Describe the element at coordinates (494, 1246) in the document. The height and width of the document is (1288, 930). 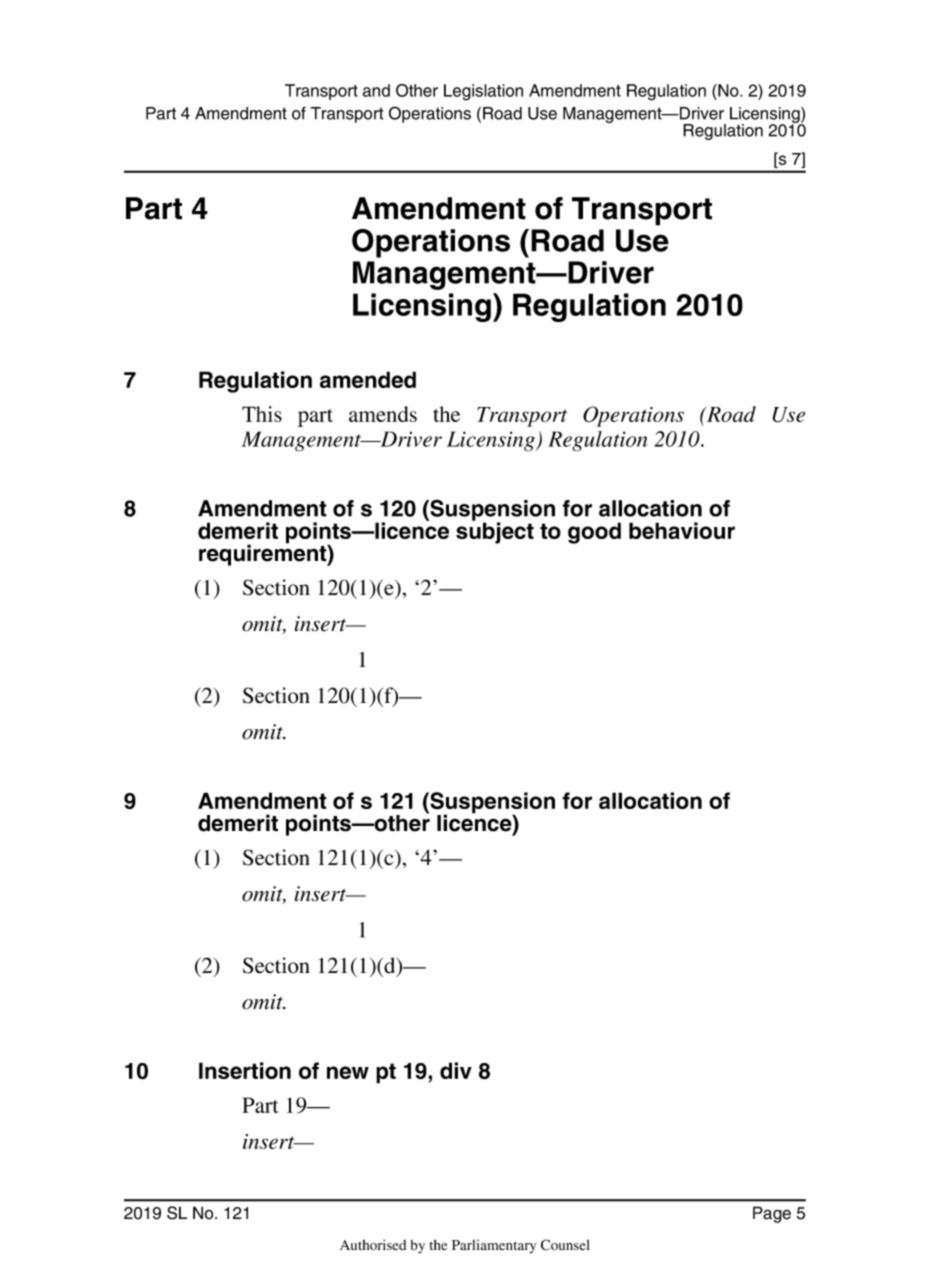
I see `Parliamentary` at that location.
